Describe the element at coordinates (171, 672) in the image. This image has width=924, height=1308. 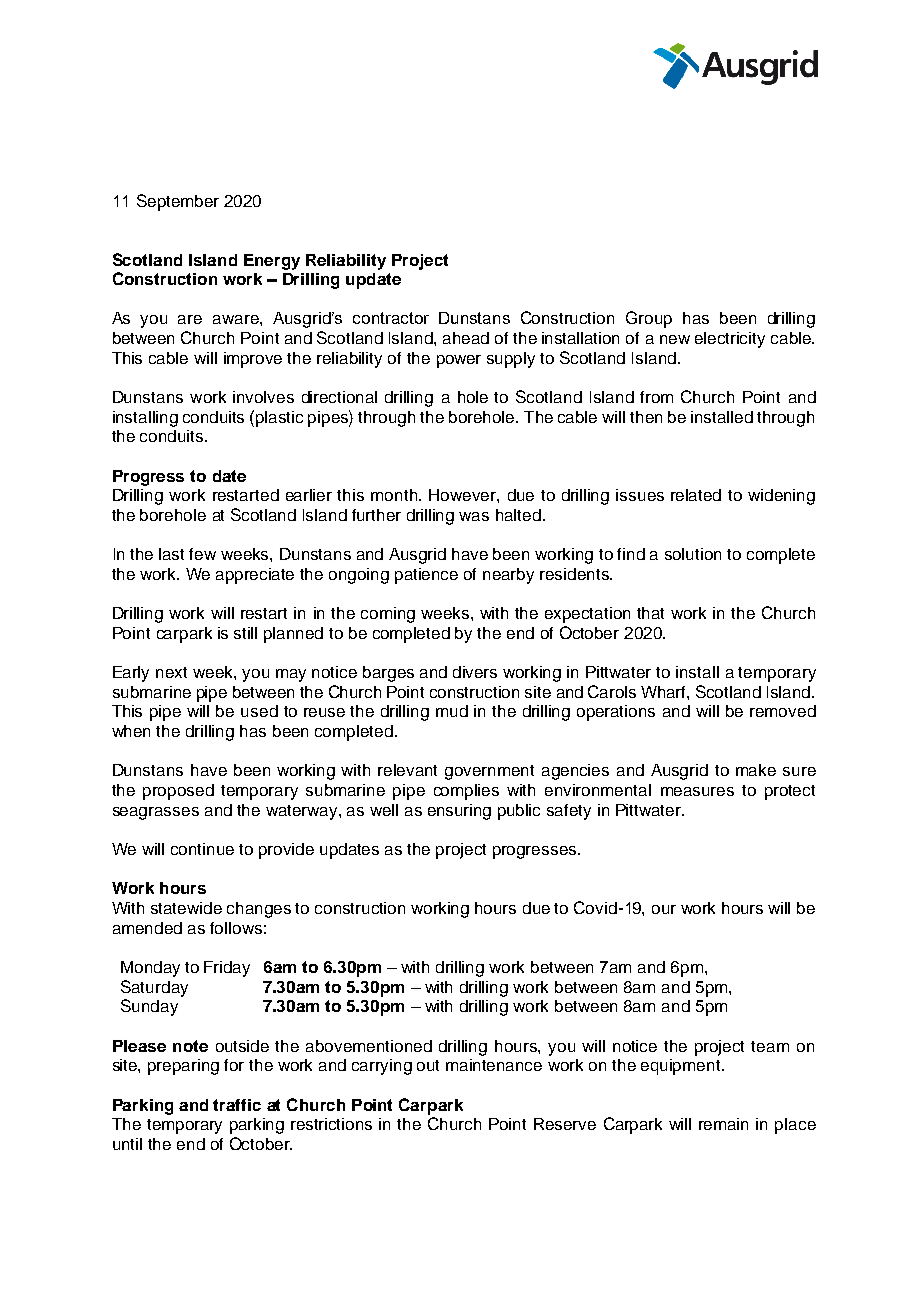
I see `next` at that location.
